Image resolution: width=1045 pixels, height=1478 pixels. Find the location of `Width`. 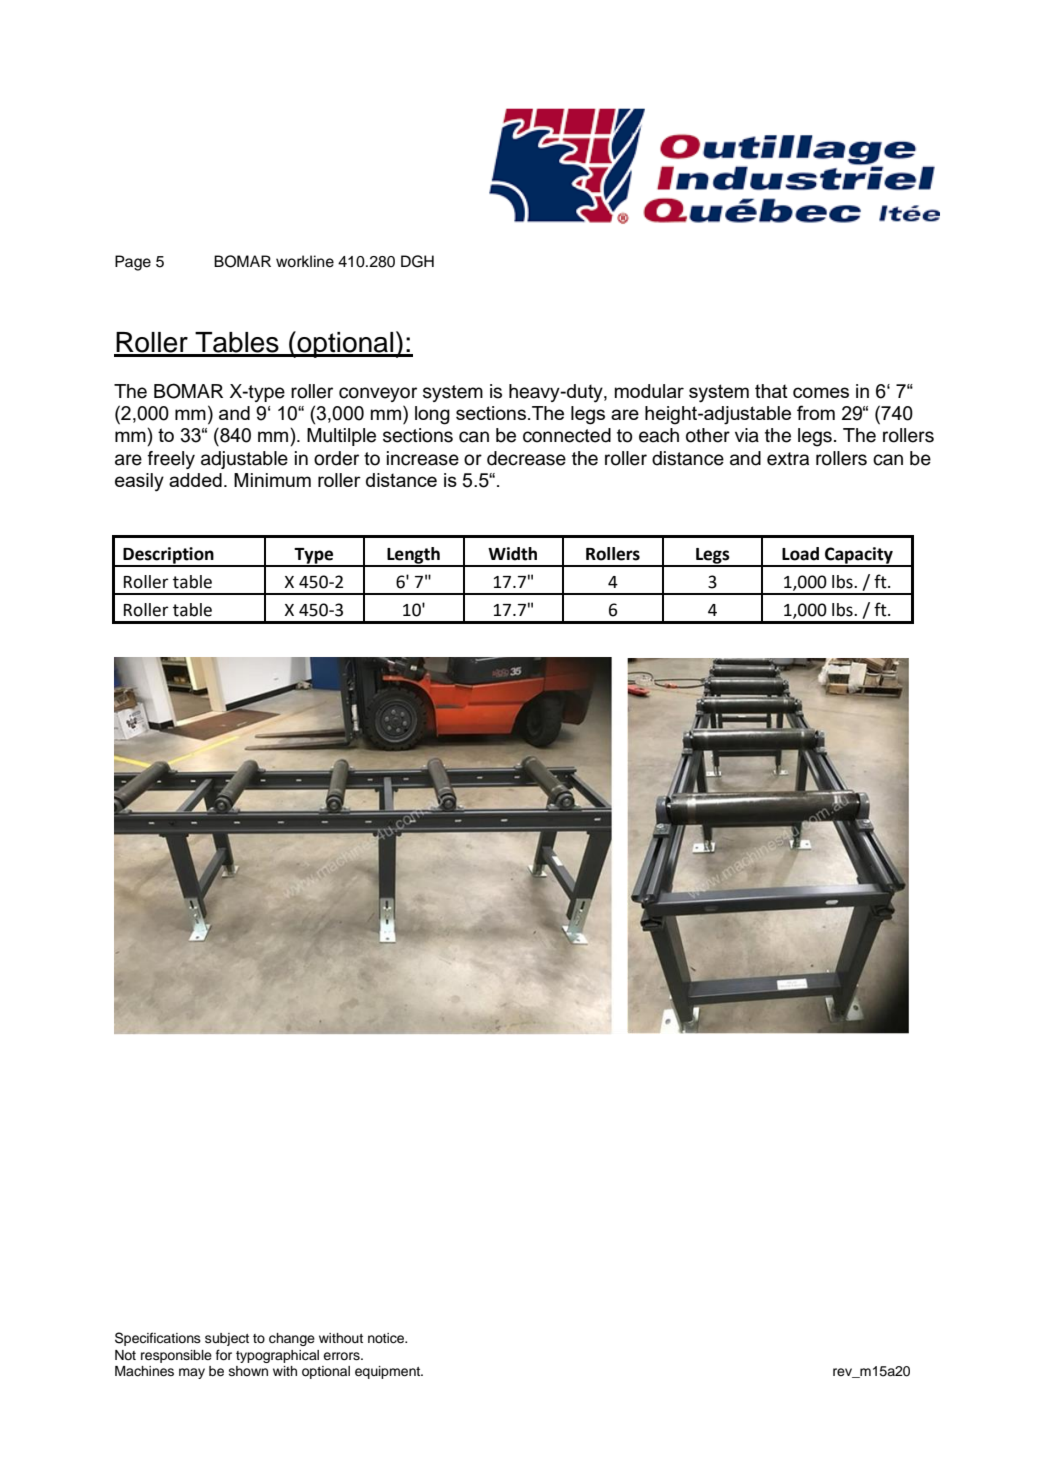

Width is located at coordinates (512, 554).
